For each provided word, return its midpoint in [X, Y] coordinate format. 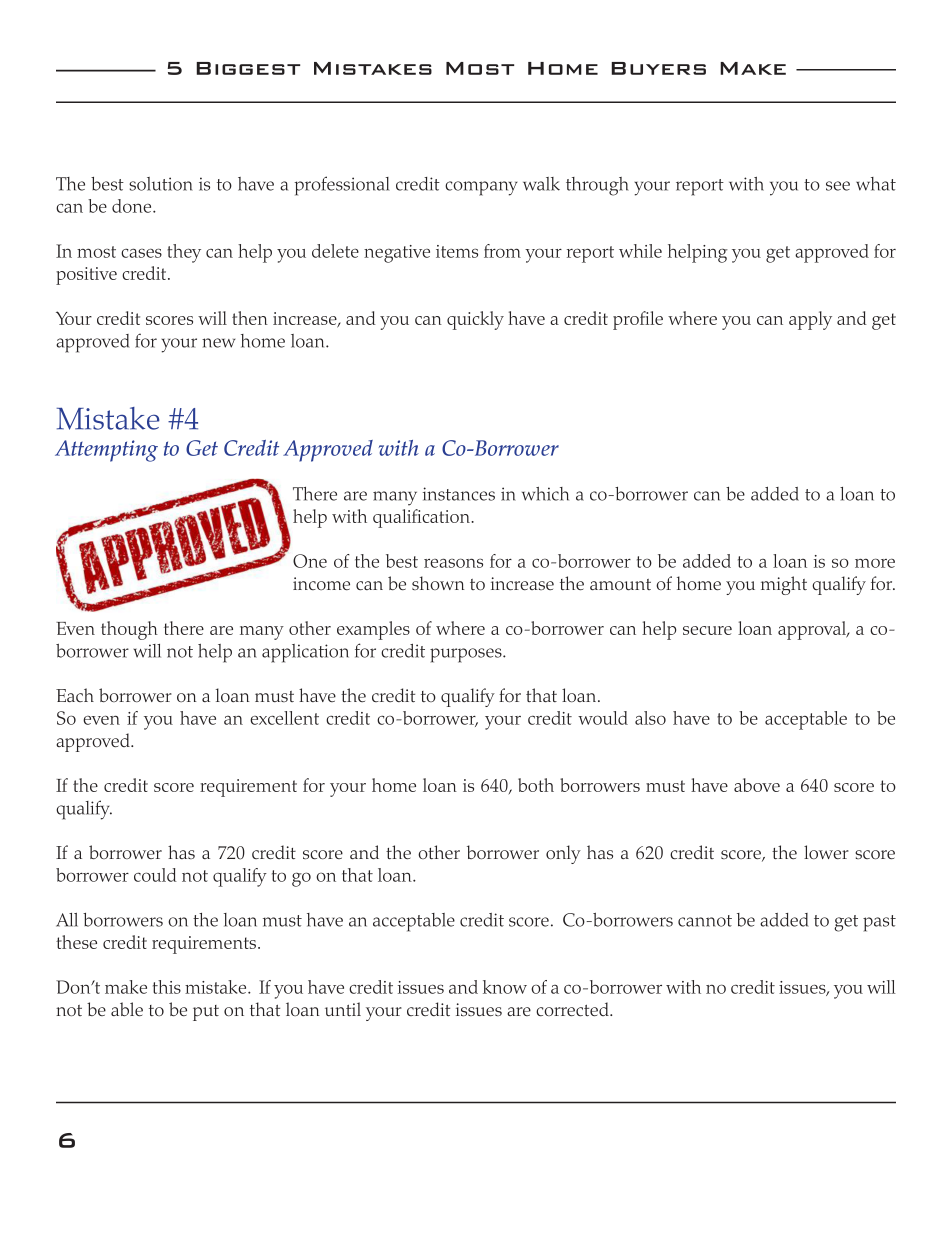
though [129, 630]
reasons [453, 563]
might [784, 585]
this [167, 987]
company [481, 188]
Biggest [248, 68]
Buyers [658, 68]
